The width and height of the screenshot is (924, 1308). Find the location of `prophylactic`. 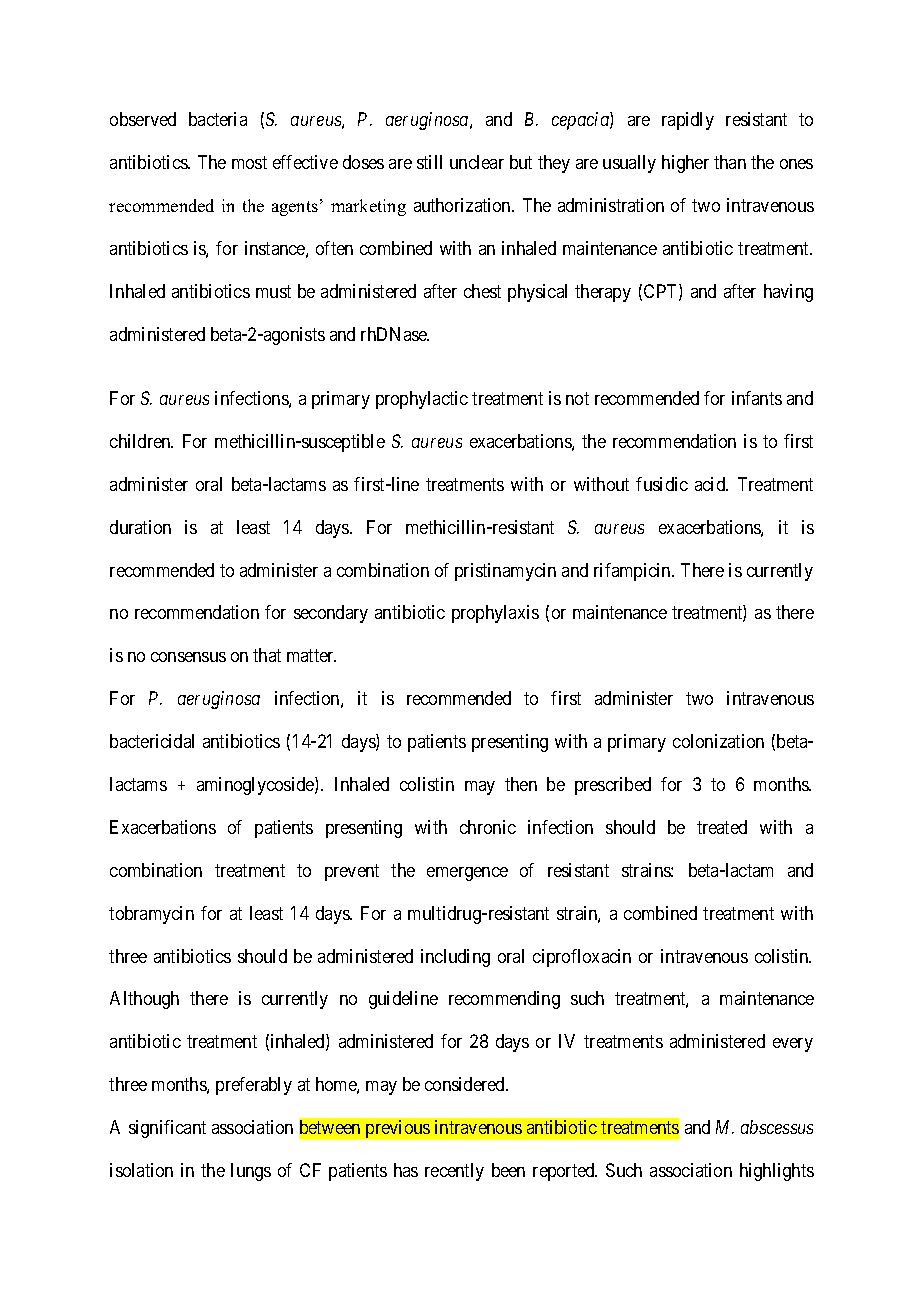

prophylactic is located at coordinates (422, 400).
